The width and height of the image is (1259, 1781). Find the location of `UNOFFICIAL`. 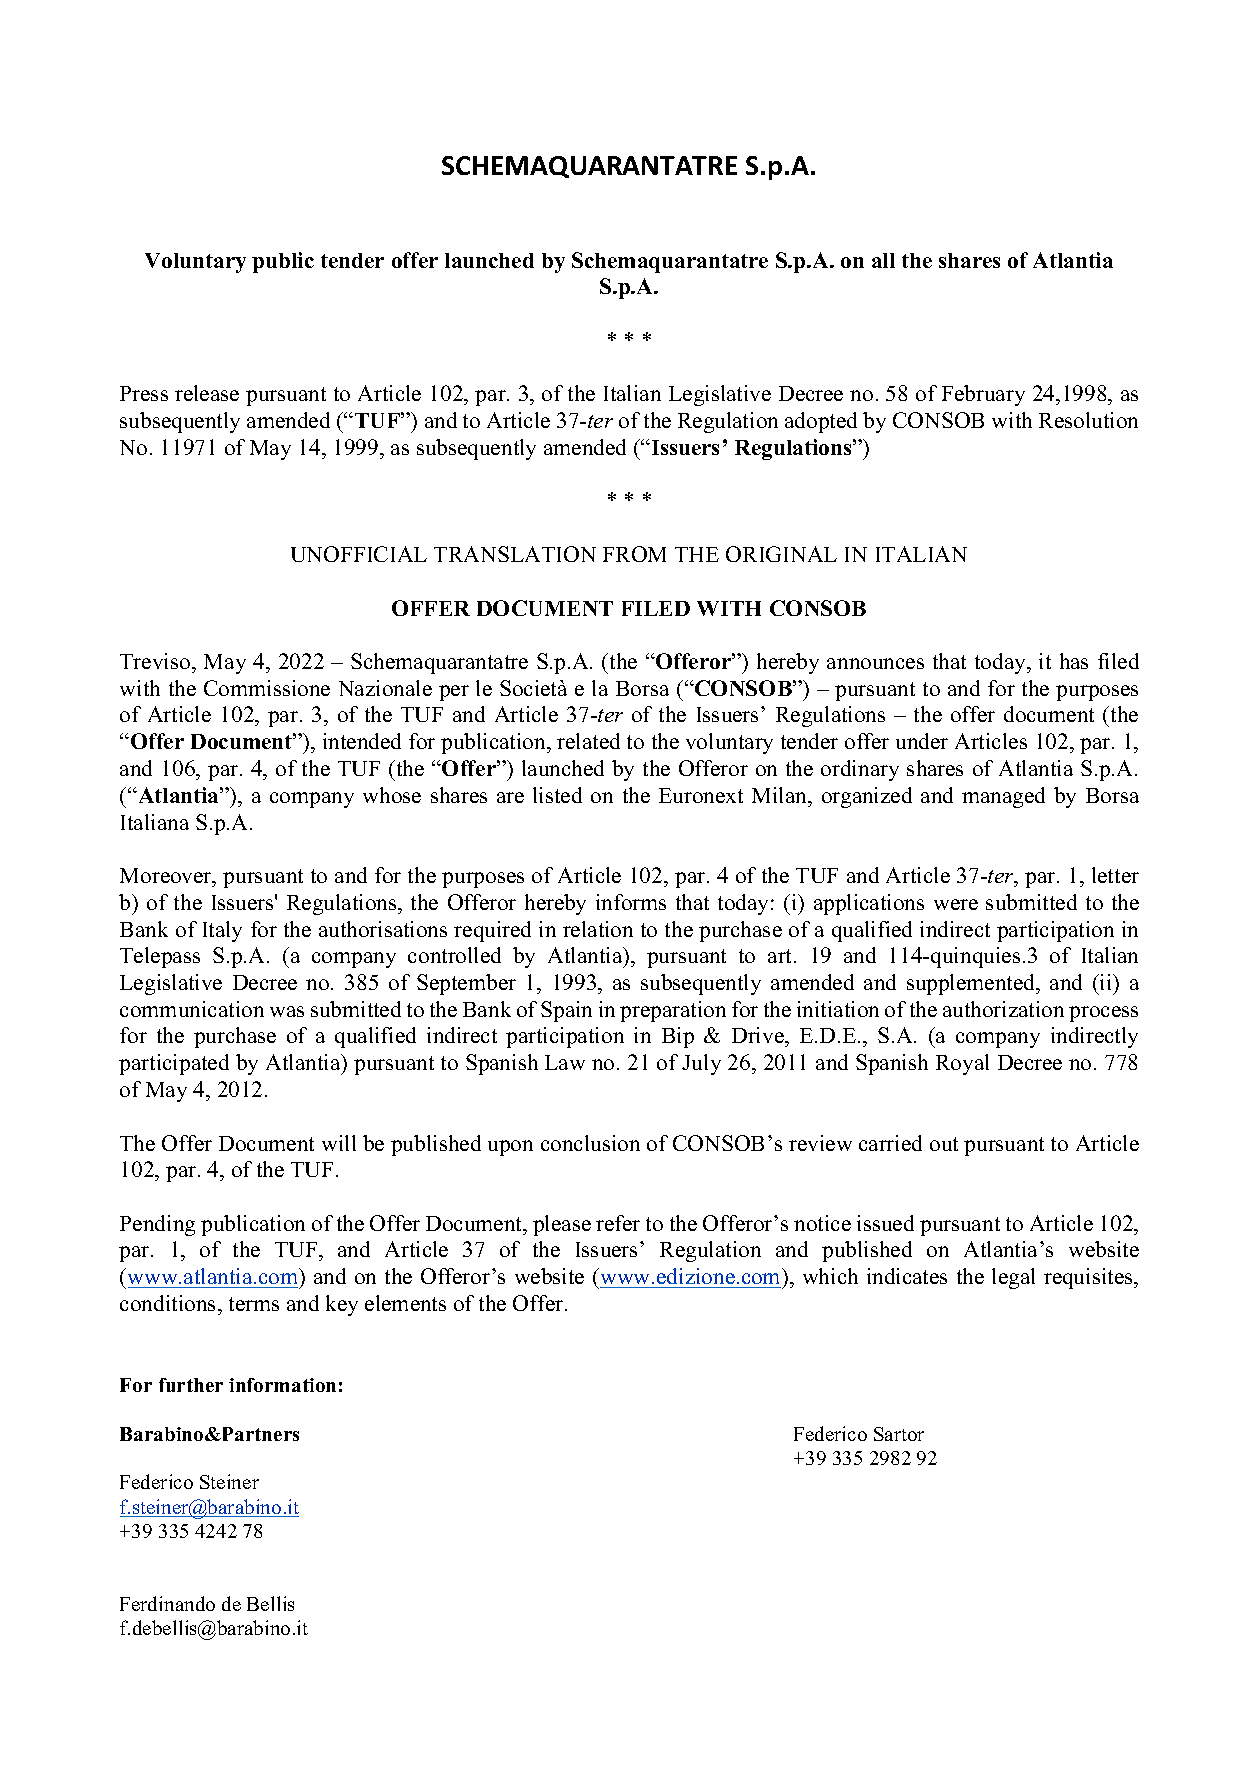

UNOFFICIAL is located at coordinates (359, 554).
